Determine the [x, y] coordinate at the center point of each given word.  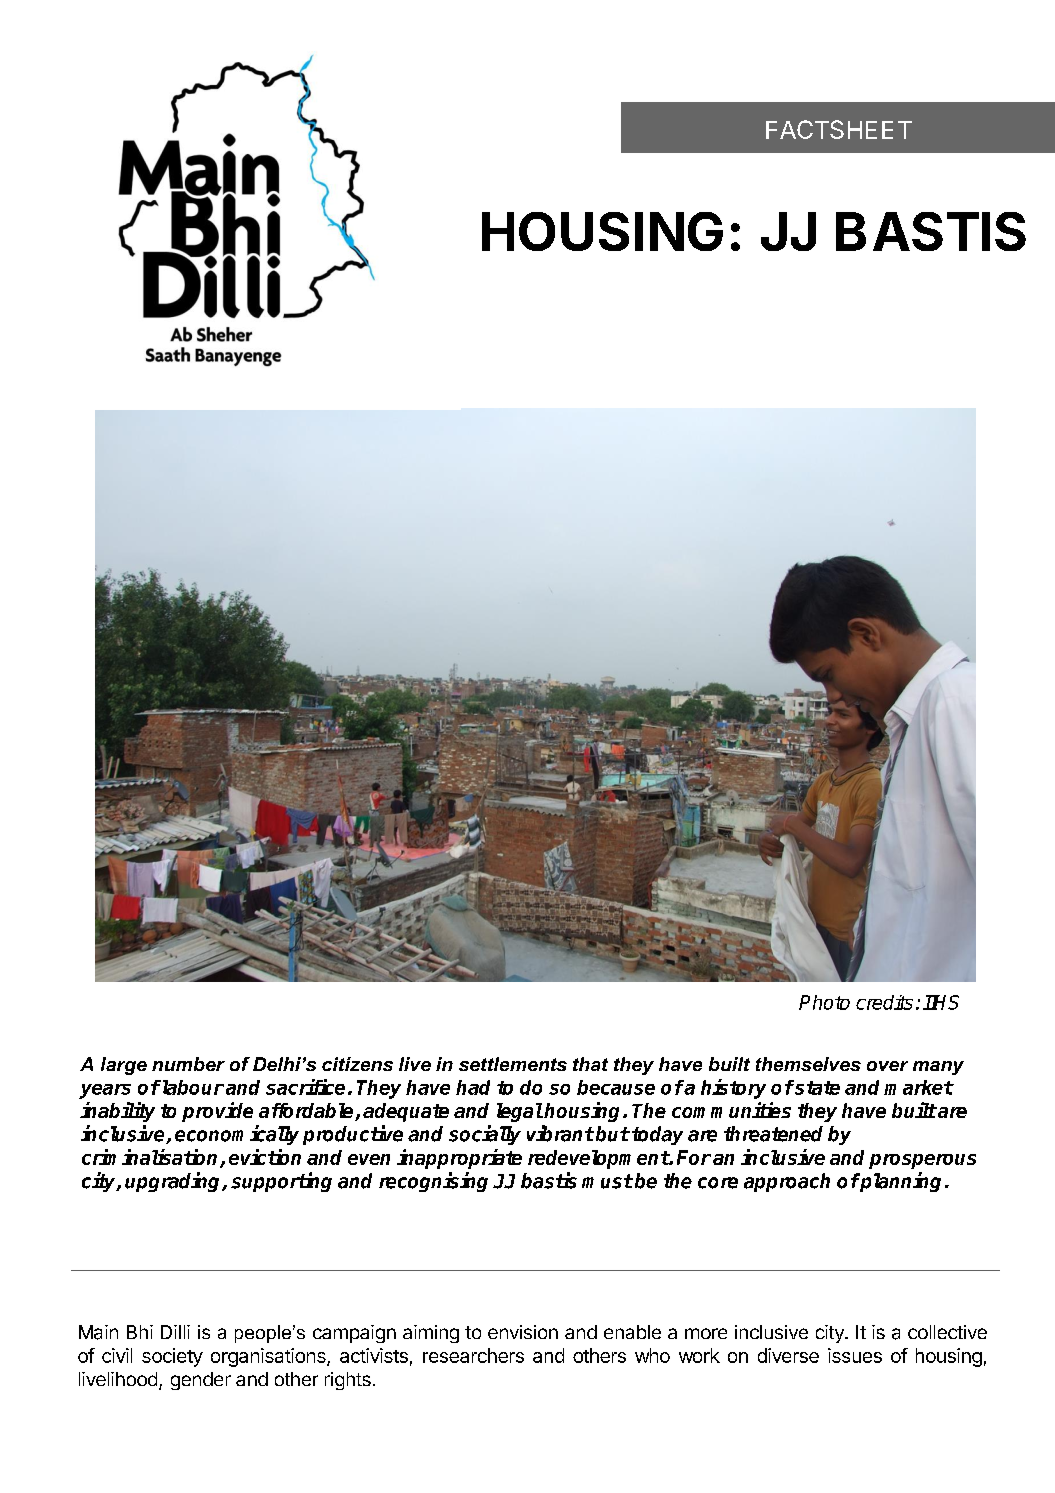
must [607, 1181]
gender [201, 1381]
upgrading [174, 1182]
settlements [513, 1064]
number [188, 1064]
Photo [824, 1002]
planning [900, 1182]
